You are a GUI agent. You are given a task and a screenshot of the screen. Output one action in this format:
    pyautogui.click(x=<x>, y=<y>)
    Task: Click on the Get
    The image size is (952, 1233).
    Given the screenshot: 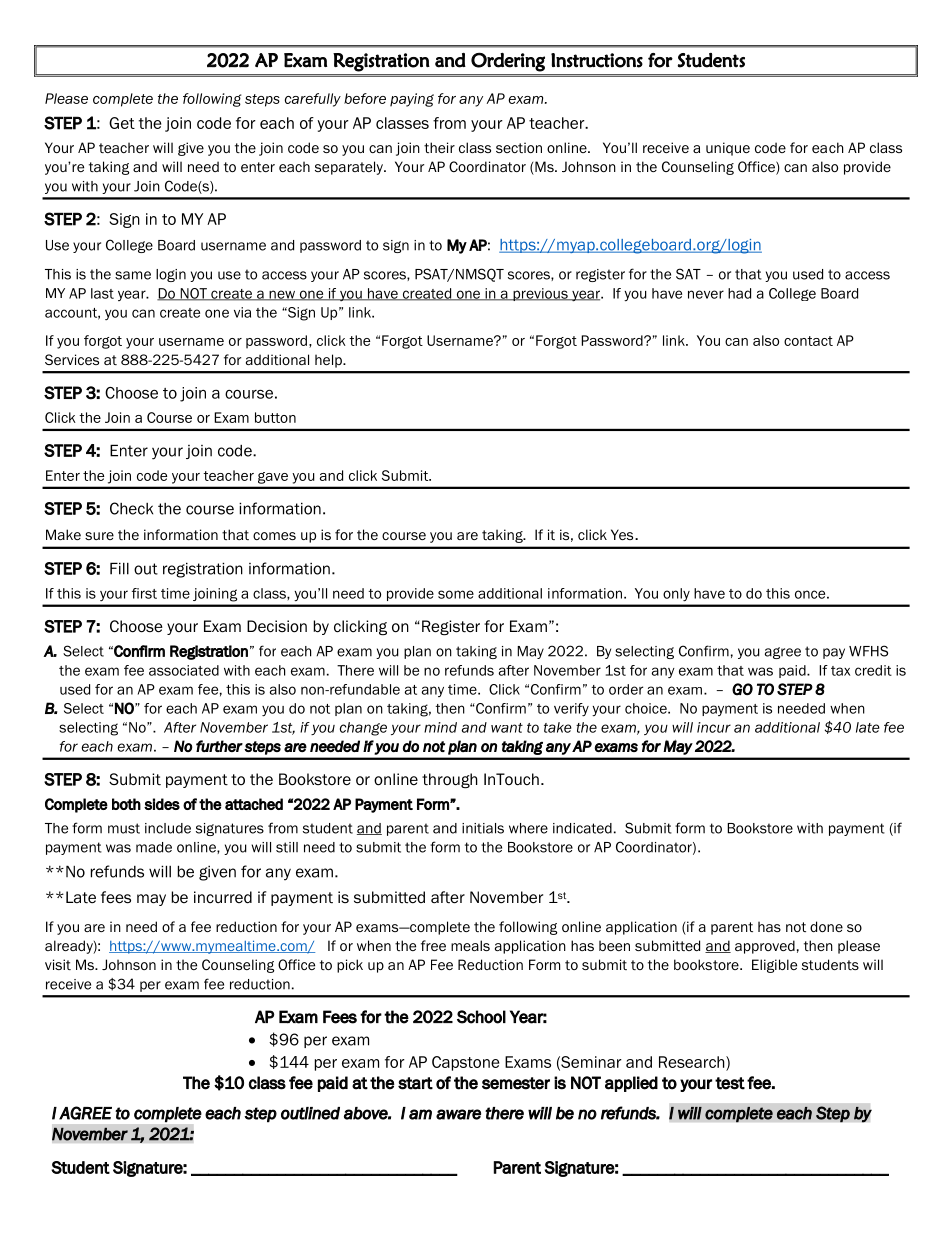 What is the action you would take?
    pyautogui.click(x=122, y=123)
